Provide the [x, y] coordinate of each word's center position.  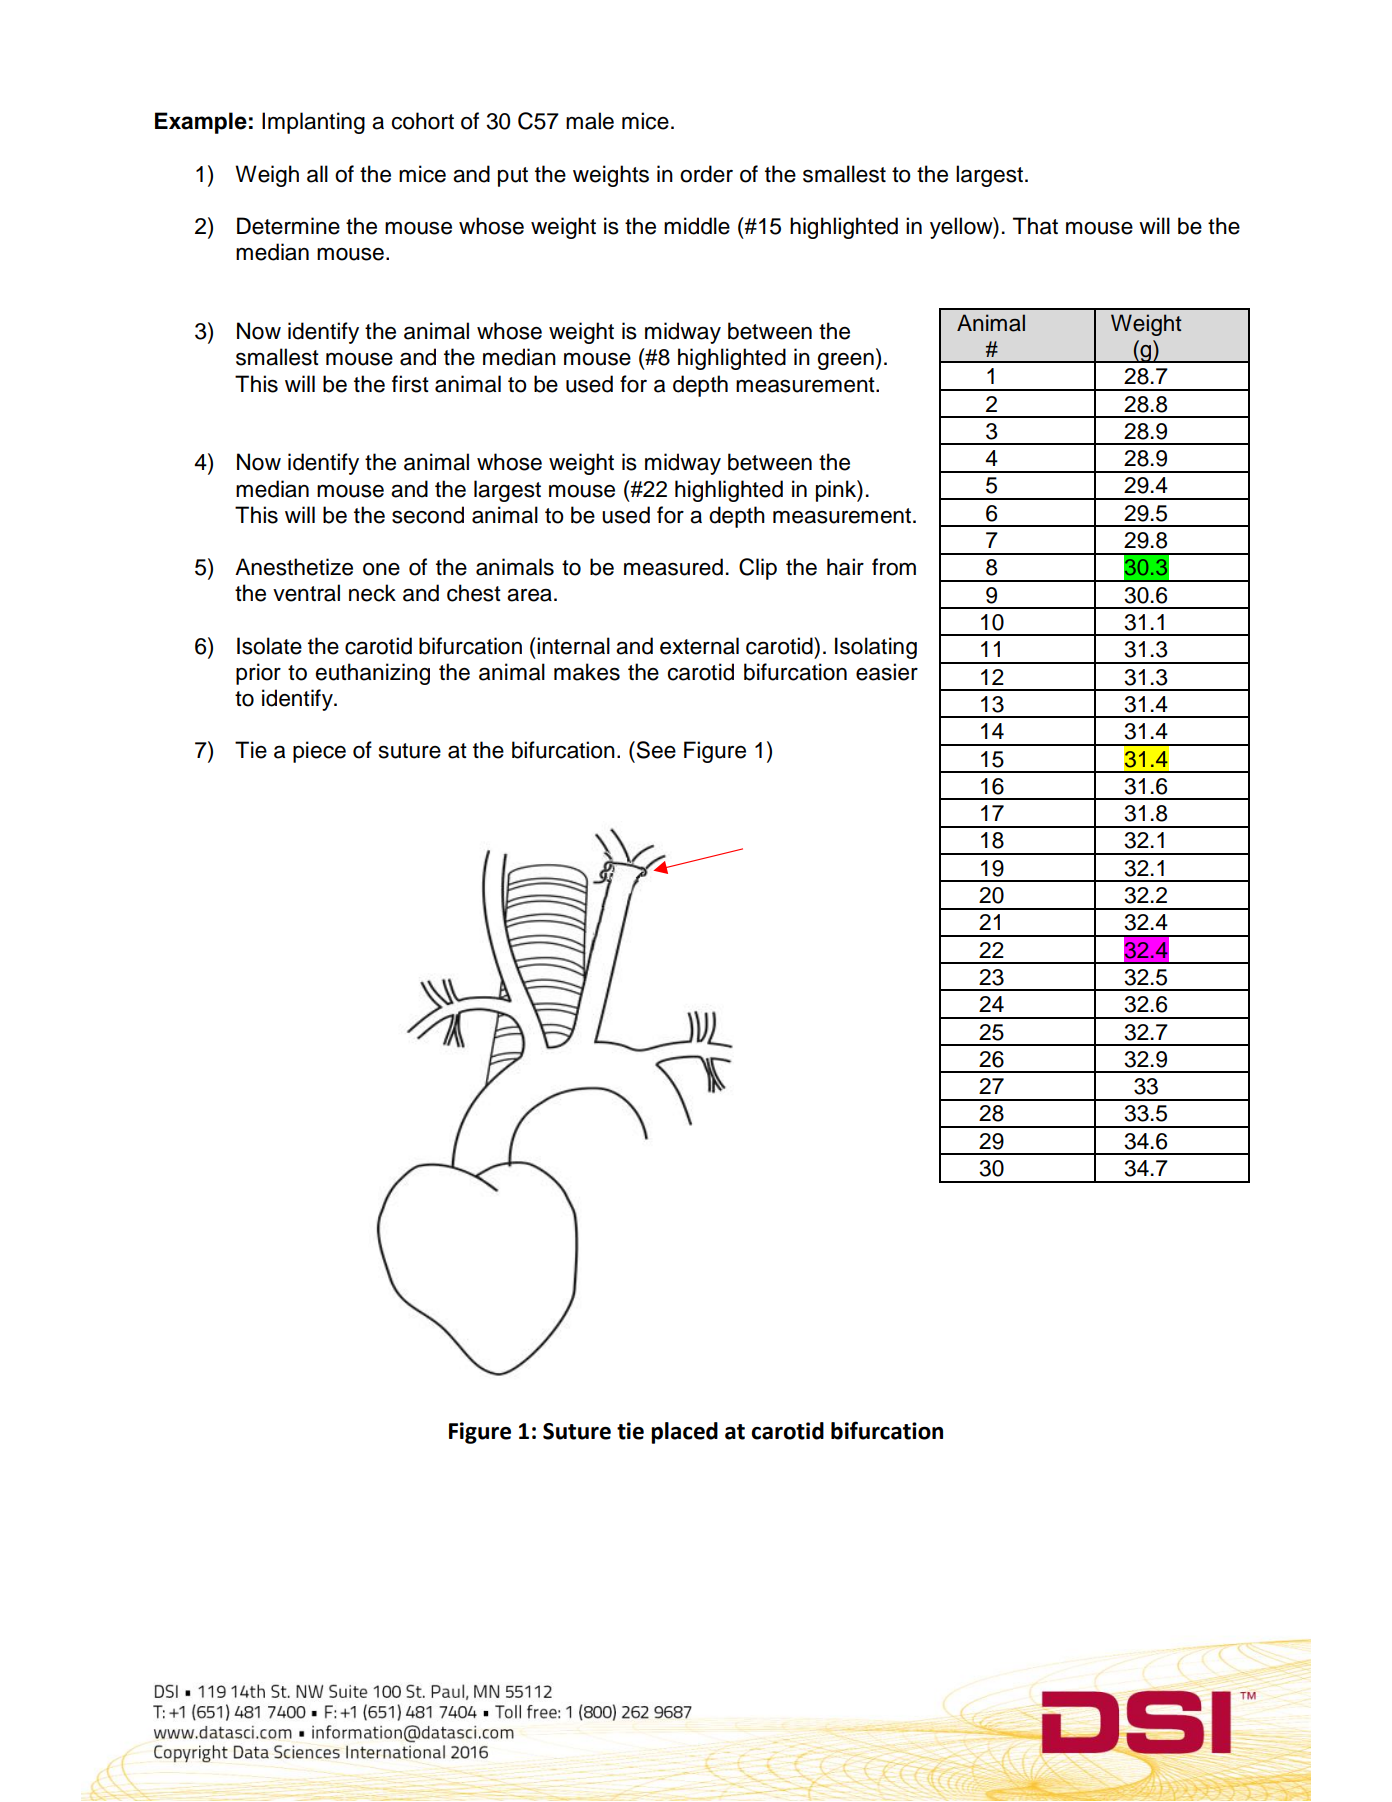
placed [684, 1433]
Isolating [876, 648]
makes [587, 672]
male [590, 121]
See [656, 750]
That [1035, 226]
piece [319, 752]
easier [887, 672]
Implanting [313, 123]
